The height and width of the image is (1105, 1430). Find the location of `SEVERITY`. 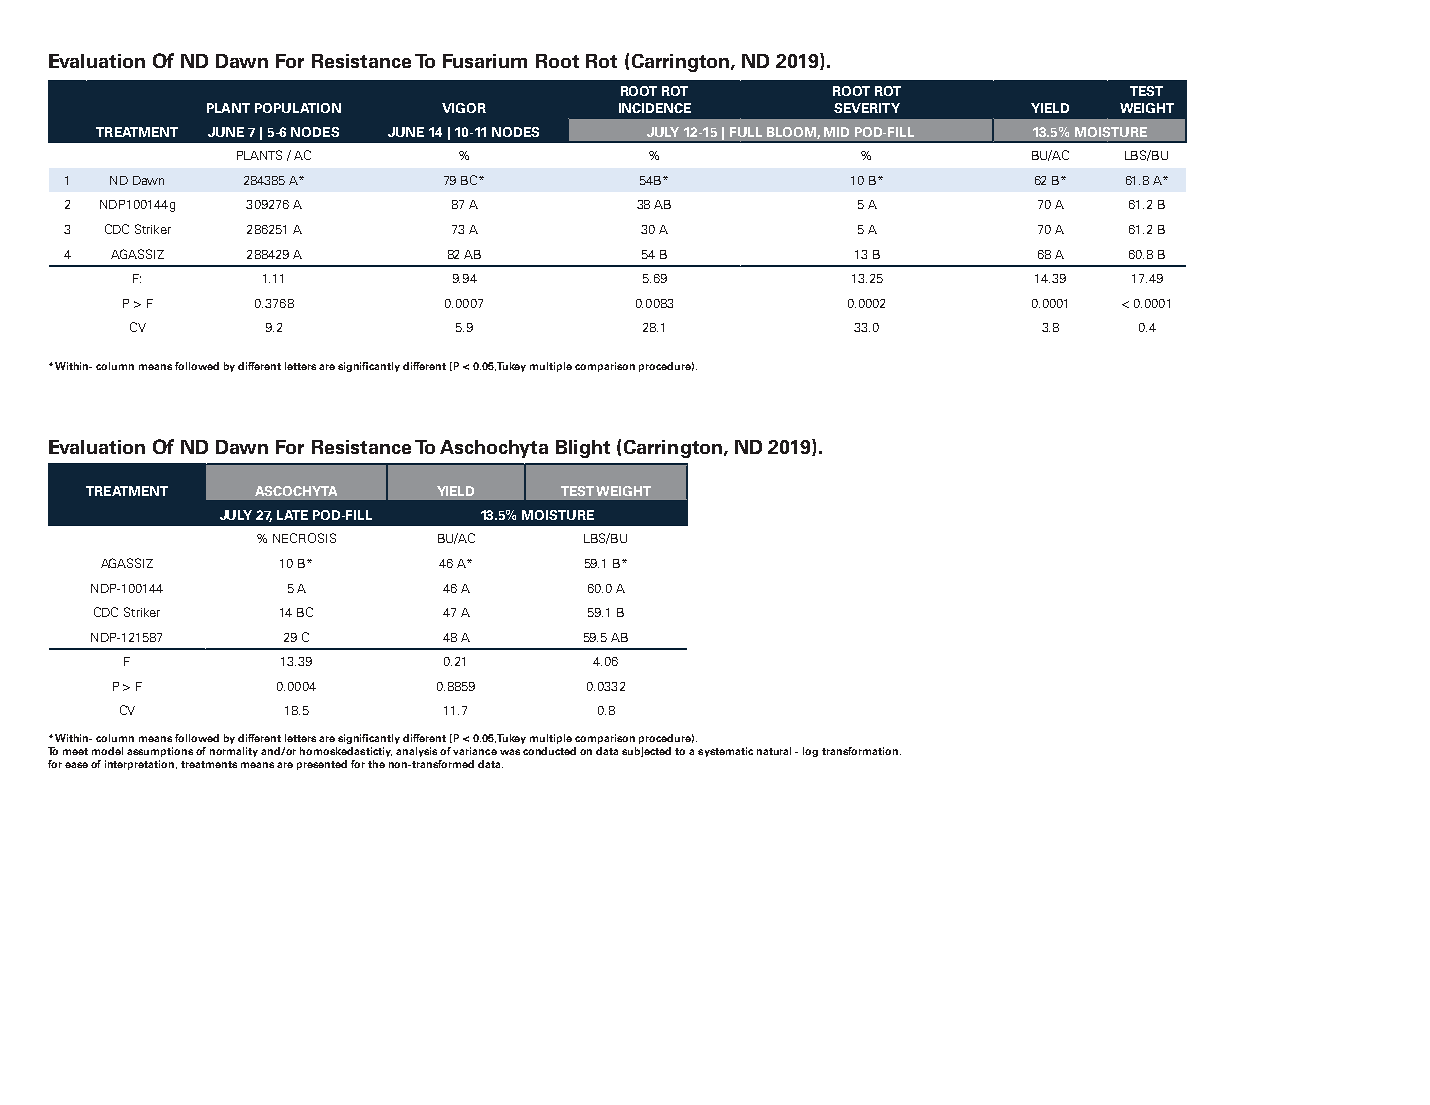

SEVERITY is located at coordinates (867, 108).
